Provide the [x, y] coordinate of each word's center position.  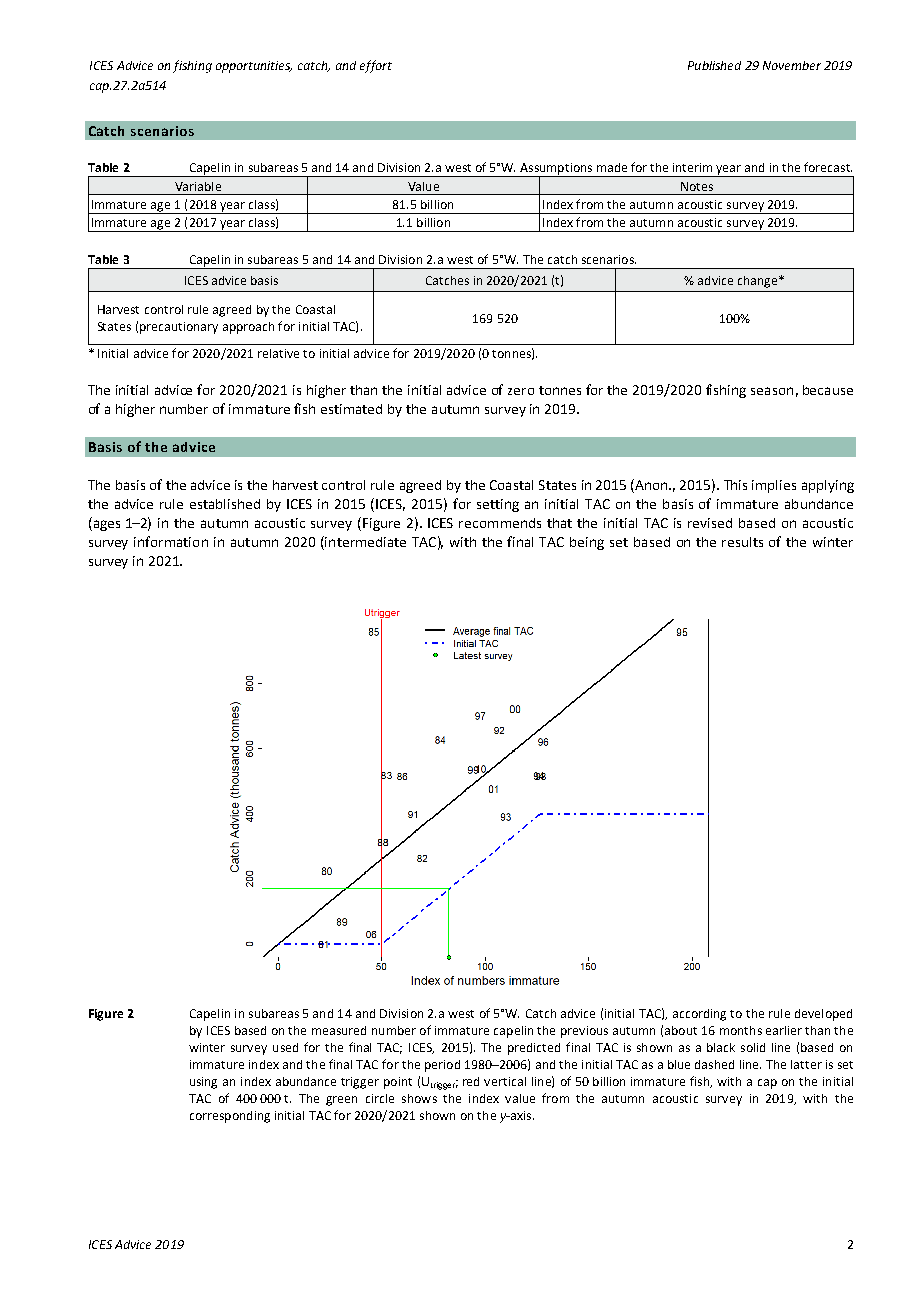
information [171, 541]
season [772, 391]
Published [714, 65]
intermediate [364, 543]
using [203, 1083]
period [442, 1066]
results [742, 542]
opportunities [254, 67]
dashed [714, 1064]
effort [376, 66]
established [225, 504]
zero [521, 391]
